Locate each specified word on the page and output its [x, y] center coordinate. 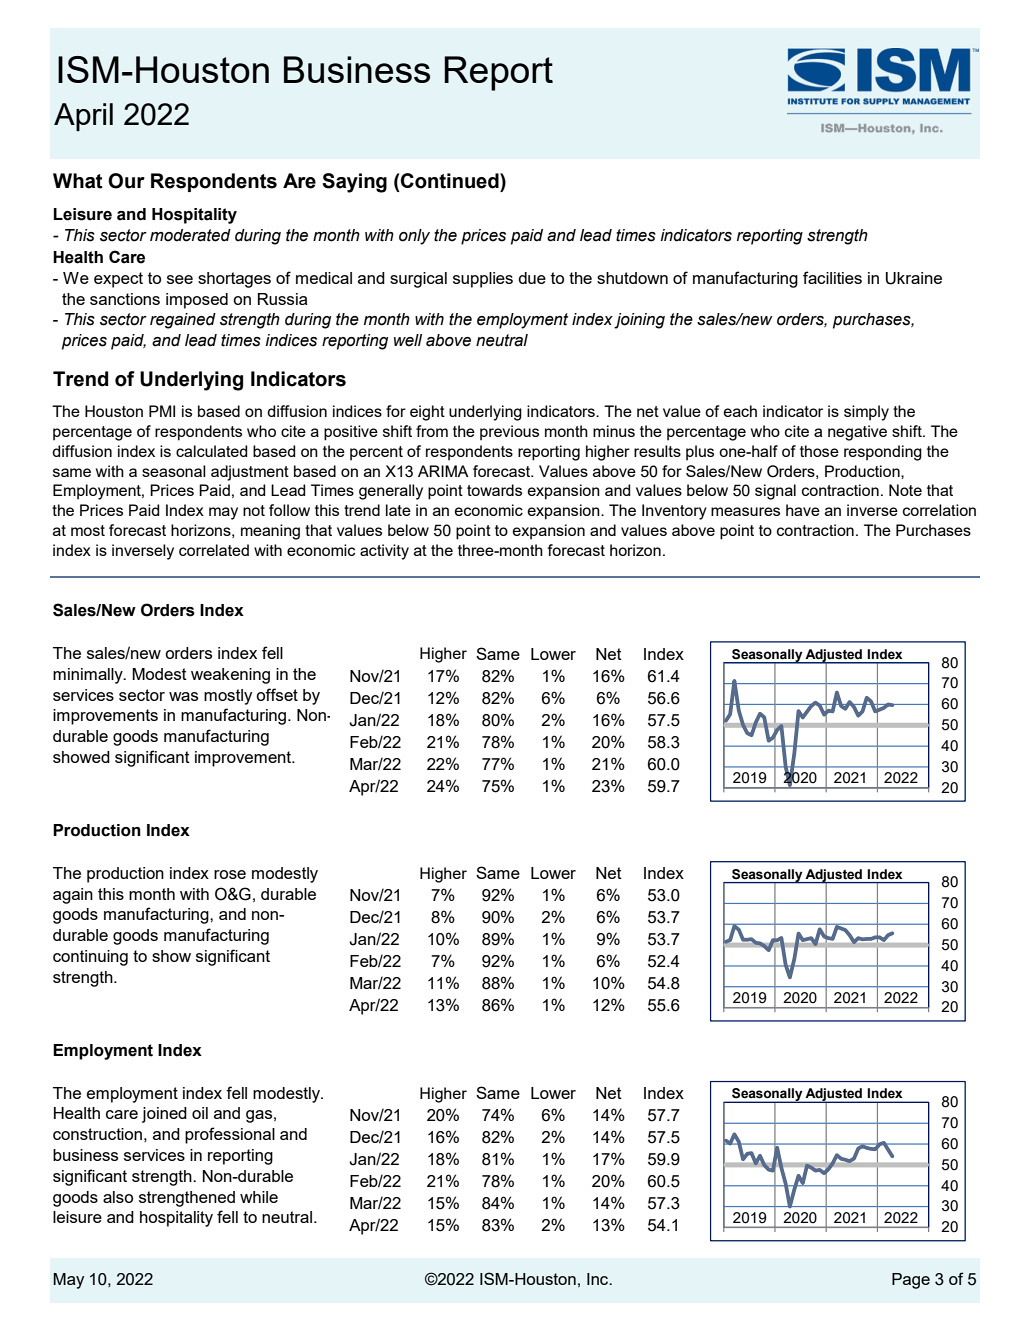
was [183, 696]
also [118, 1197]
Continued [451, 181]
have [803, 510]
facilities [832, 277]
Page [911, 1281]
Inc [599, 1279]
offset [277, 694]
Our [126, 181]
